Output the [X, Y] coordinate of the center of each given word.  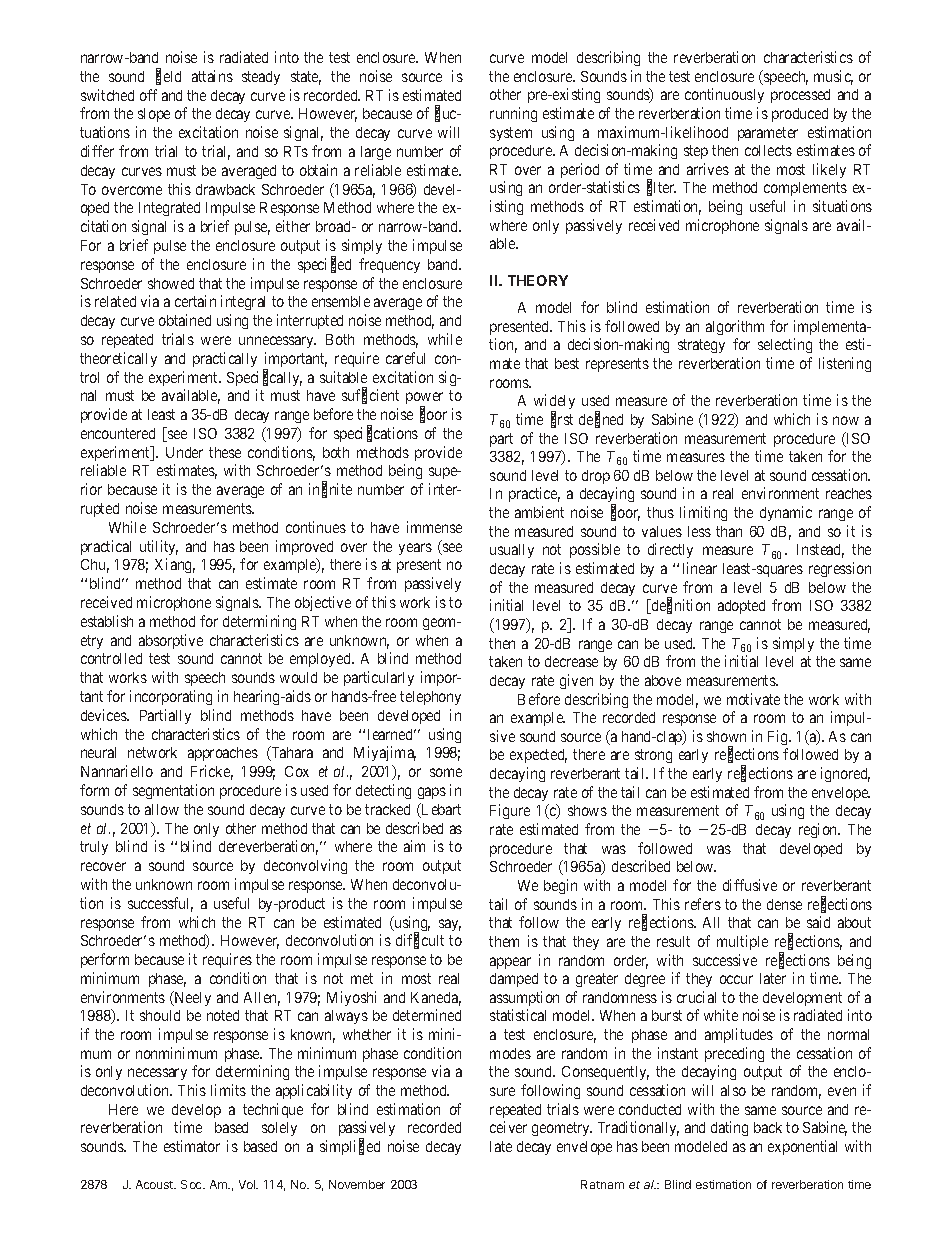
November [357, 1184]
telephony [430, 698]
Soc [192, 1184]
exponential [802, 1147]
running [513, 114]
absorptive [171, 641]
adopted [741, 607]
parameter [768, 134]
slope [154, 115]
